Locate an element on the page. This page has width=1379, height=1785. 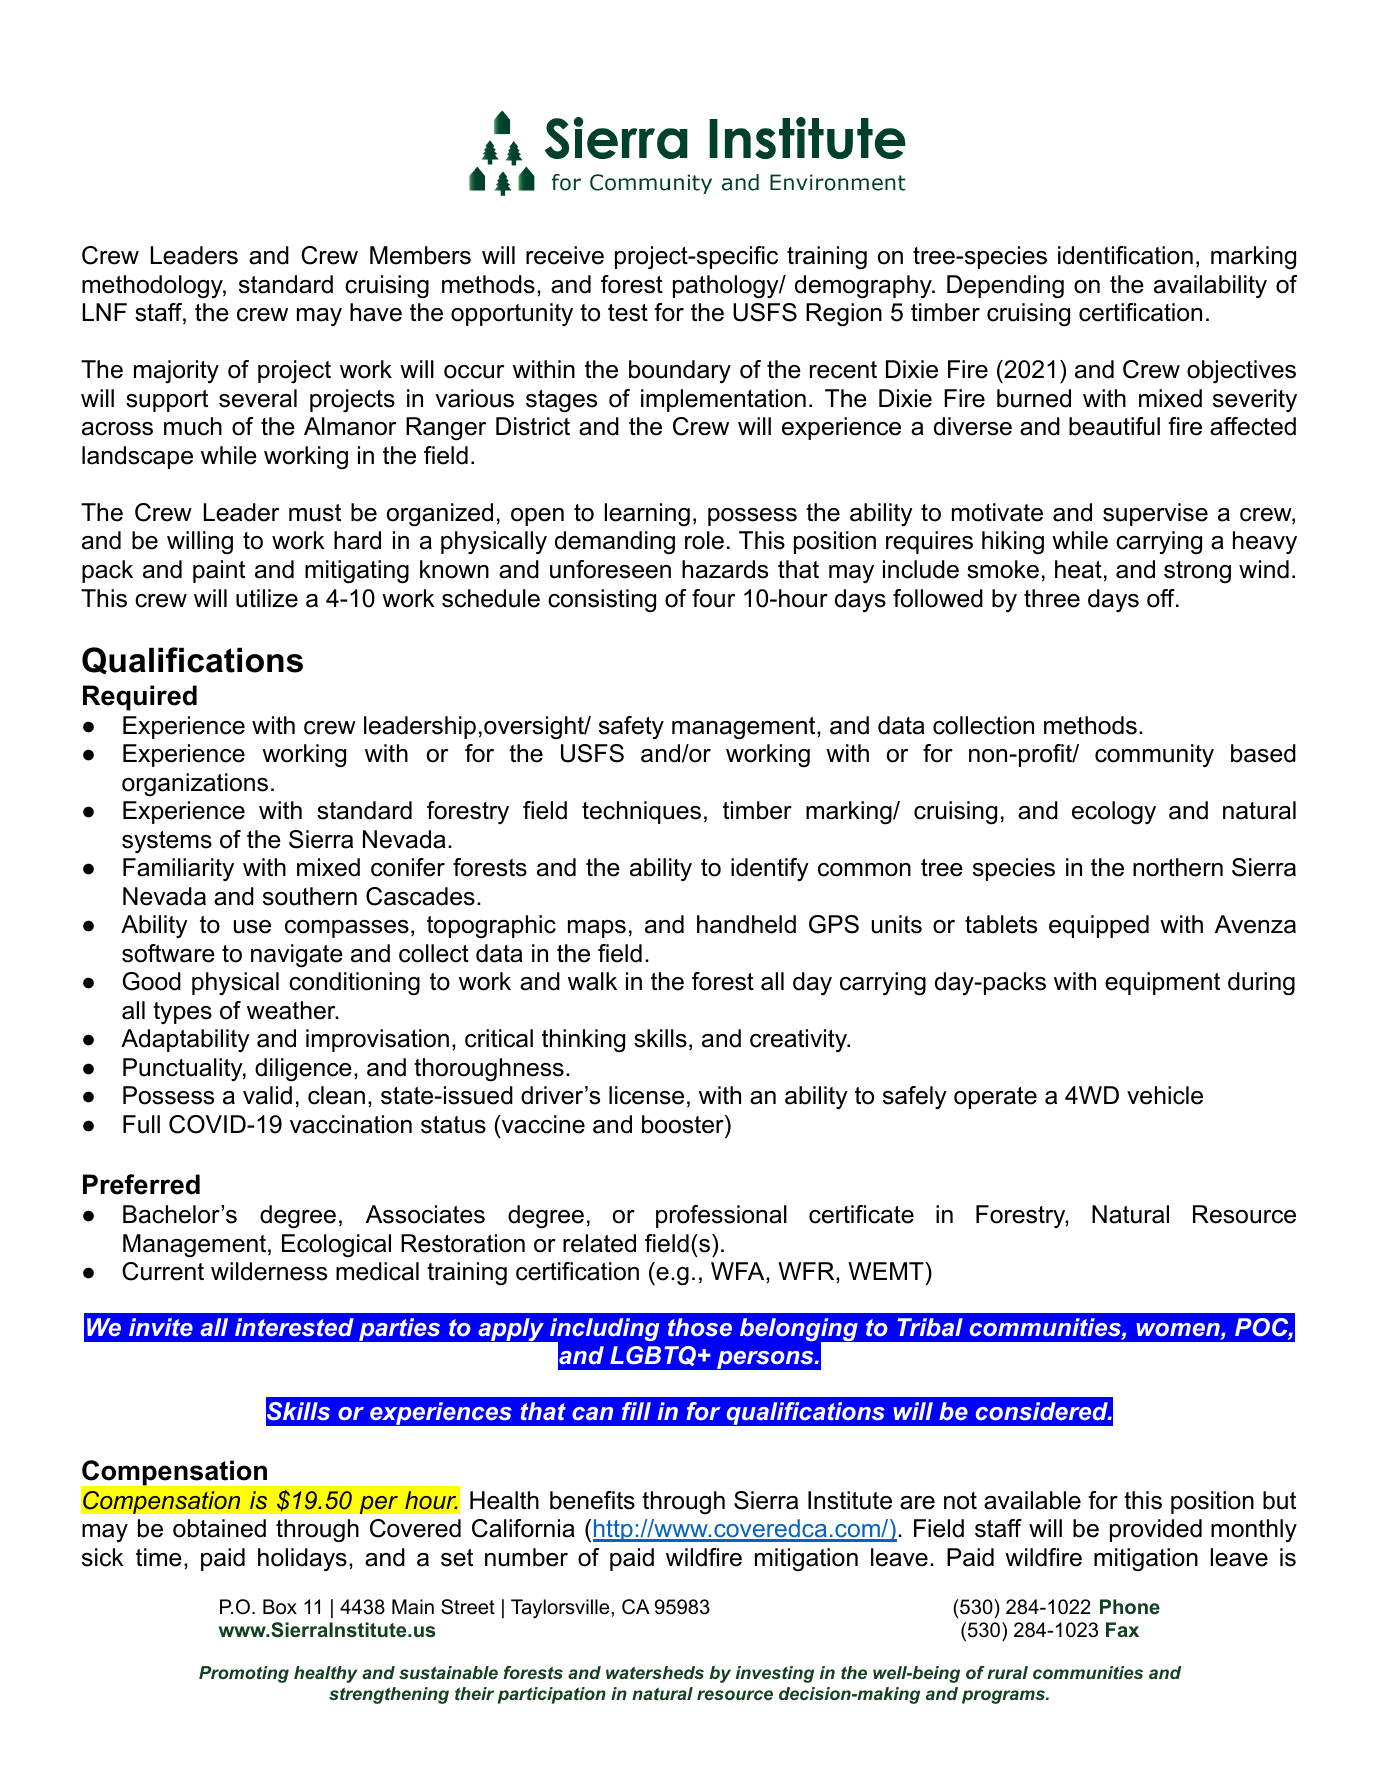
four is located at coordinates (713, 598).
